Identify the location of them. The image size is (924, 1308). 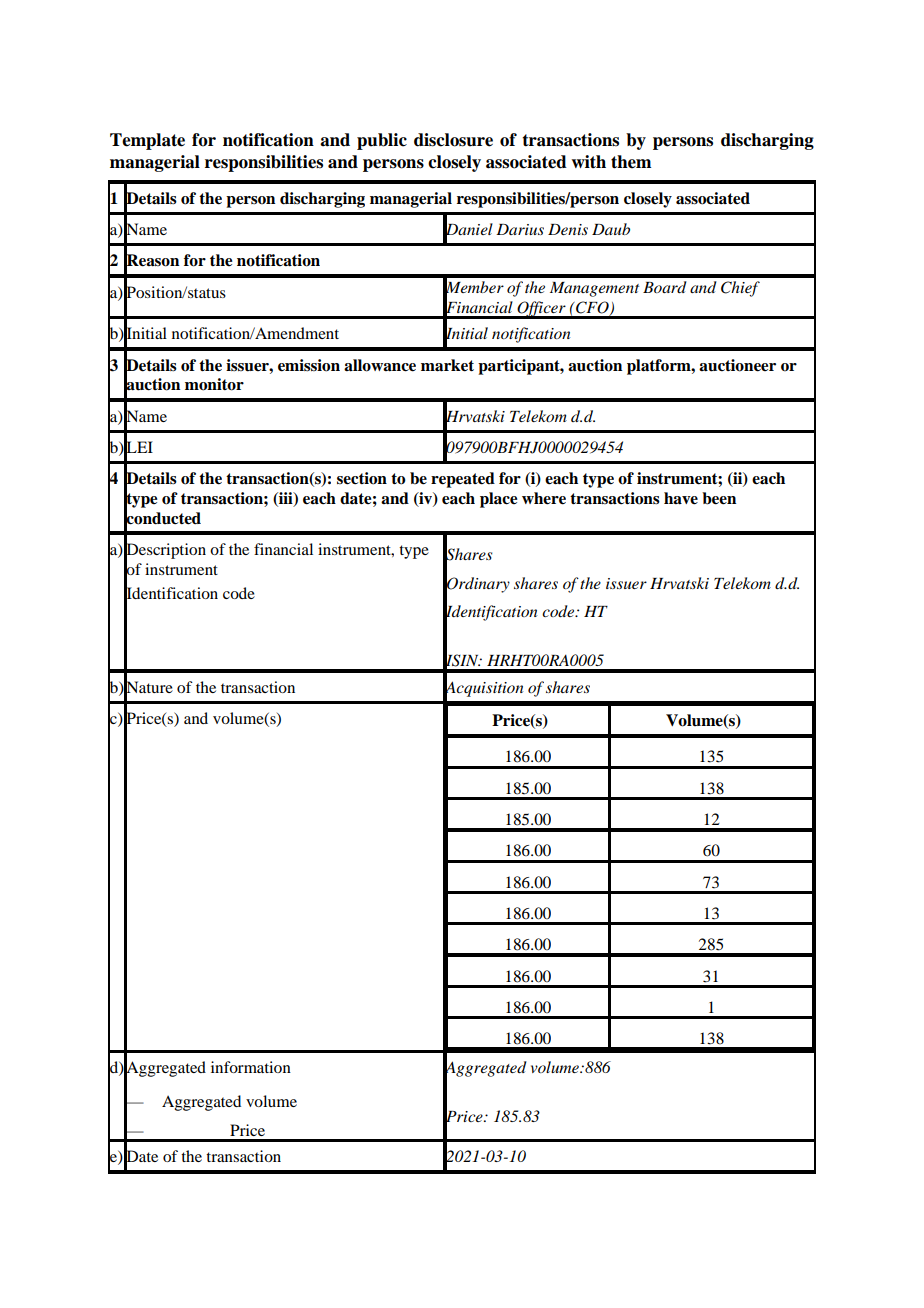
(631, 162).
